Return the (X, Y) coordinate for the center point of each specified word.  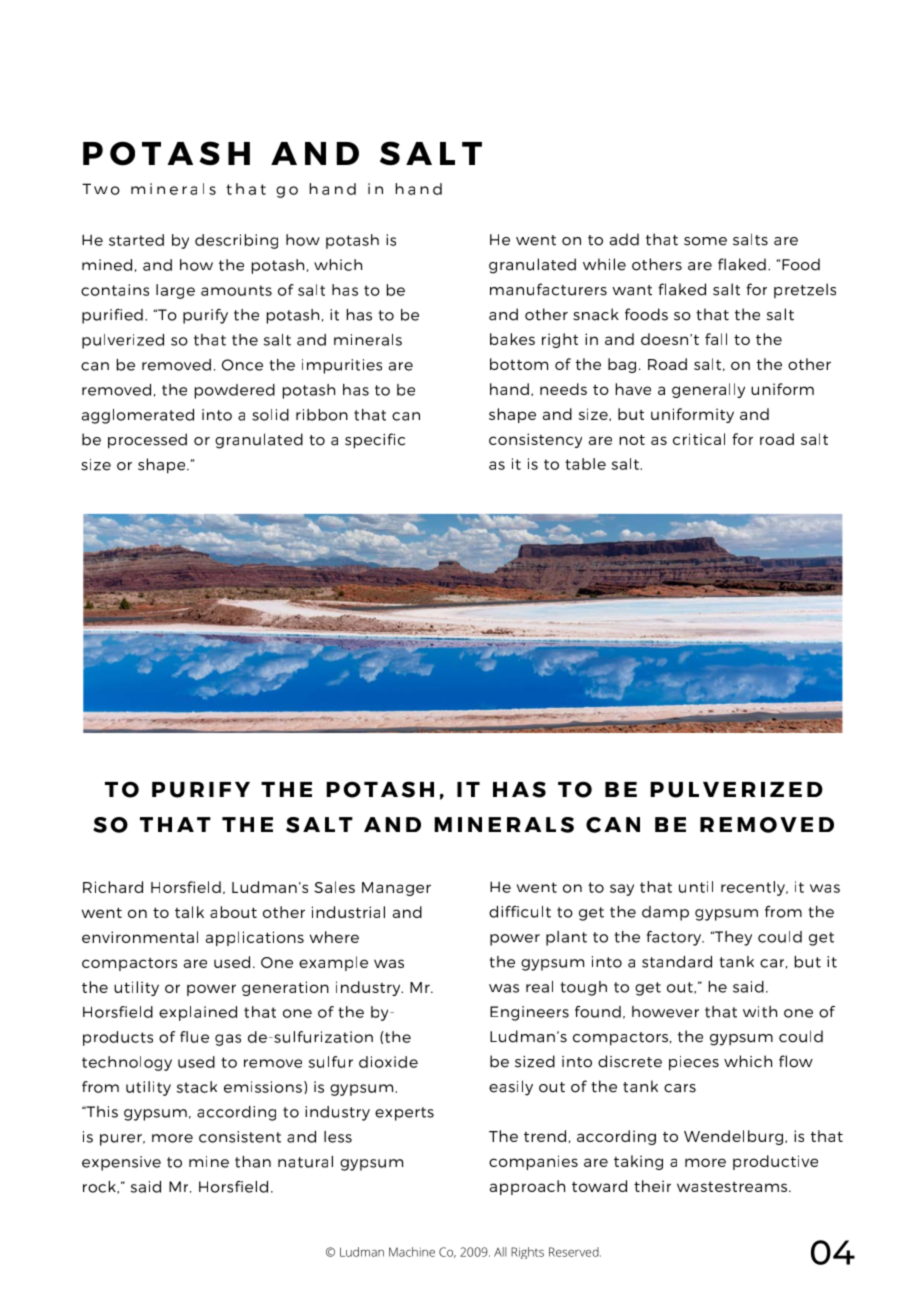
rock (101, 1187)
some (705, 241)
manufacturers (548, 289)
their (652, 1186)
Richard (113, 887)
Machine (412, 1252)
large (175, 291)
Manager (396, 889)
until (696, 887)
